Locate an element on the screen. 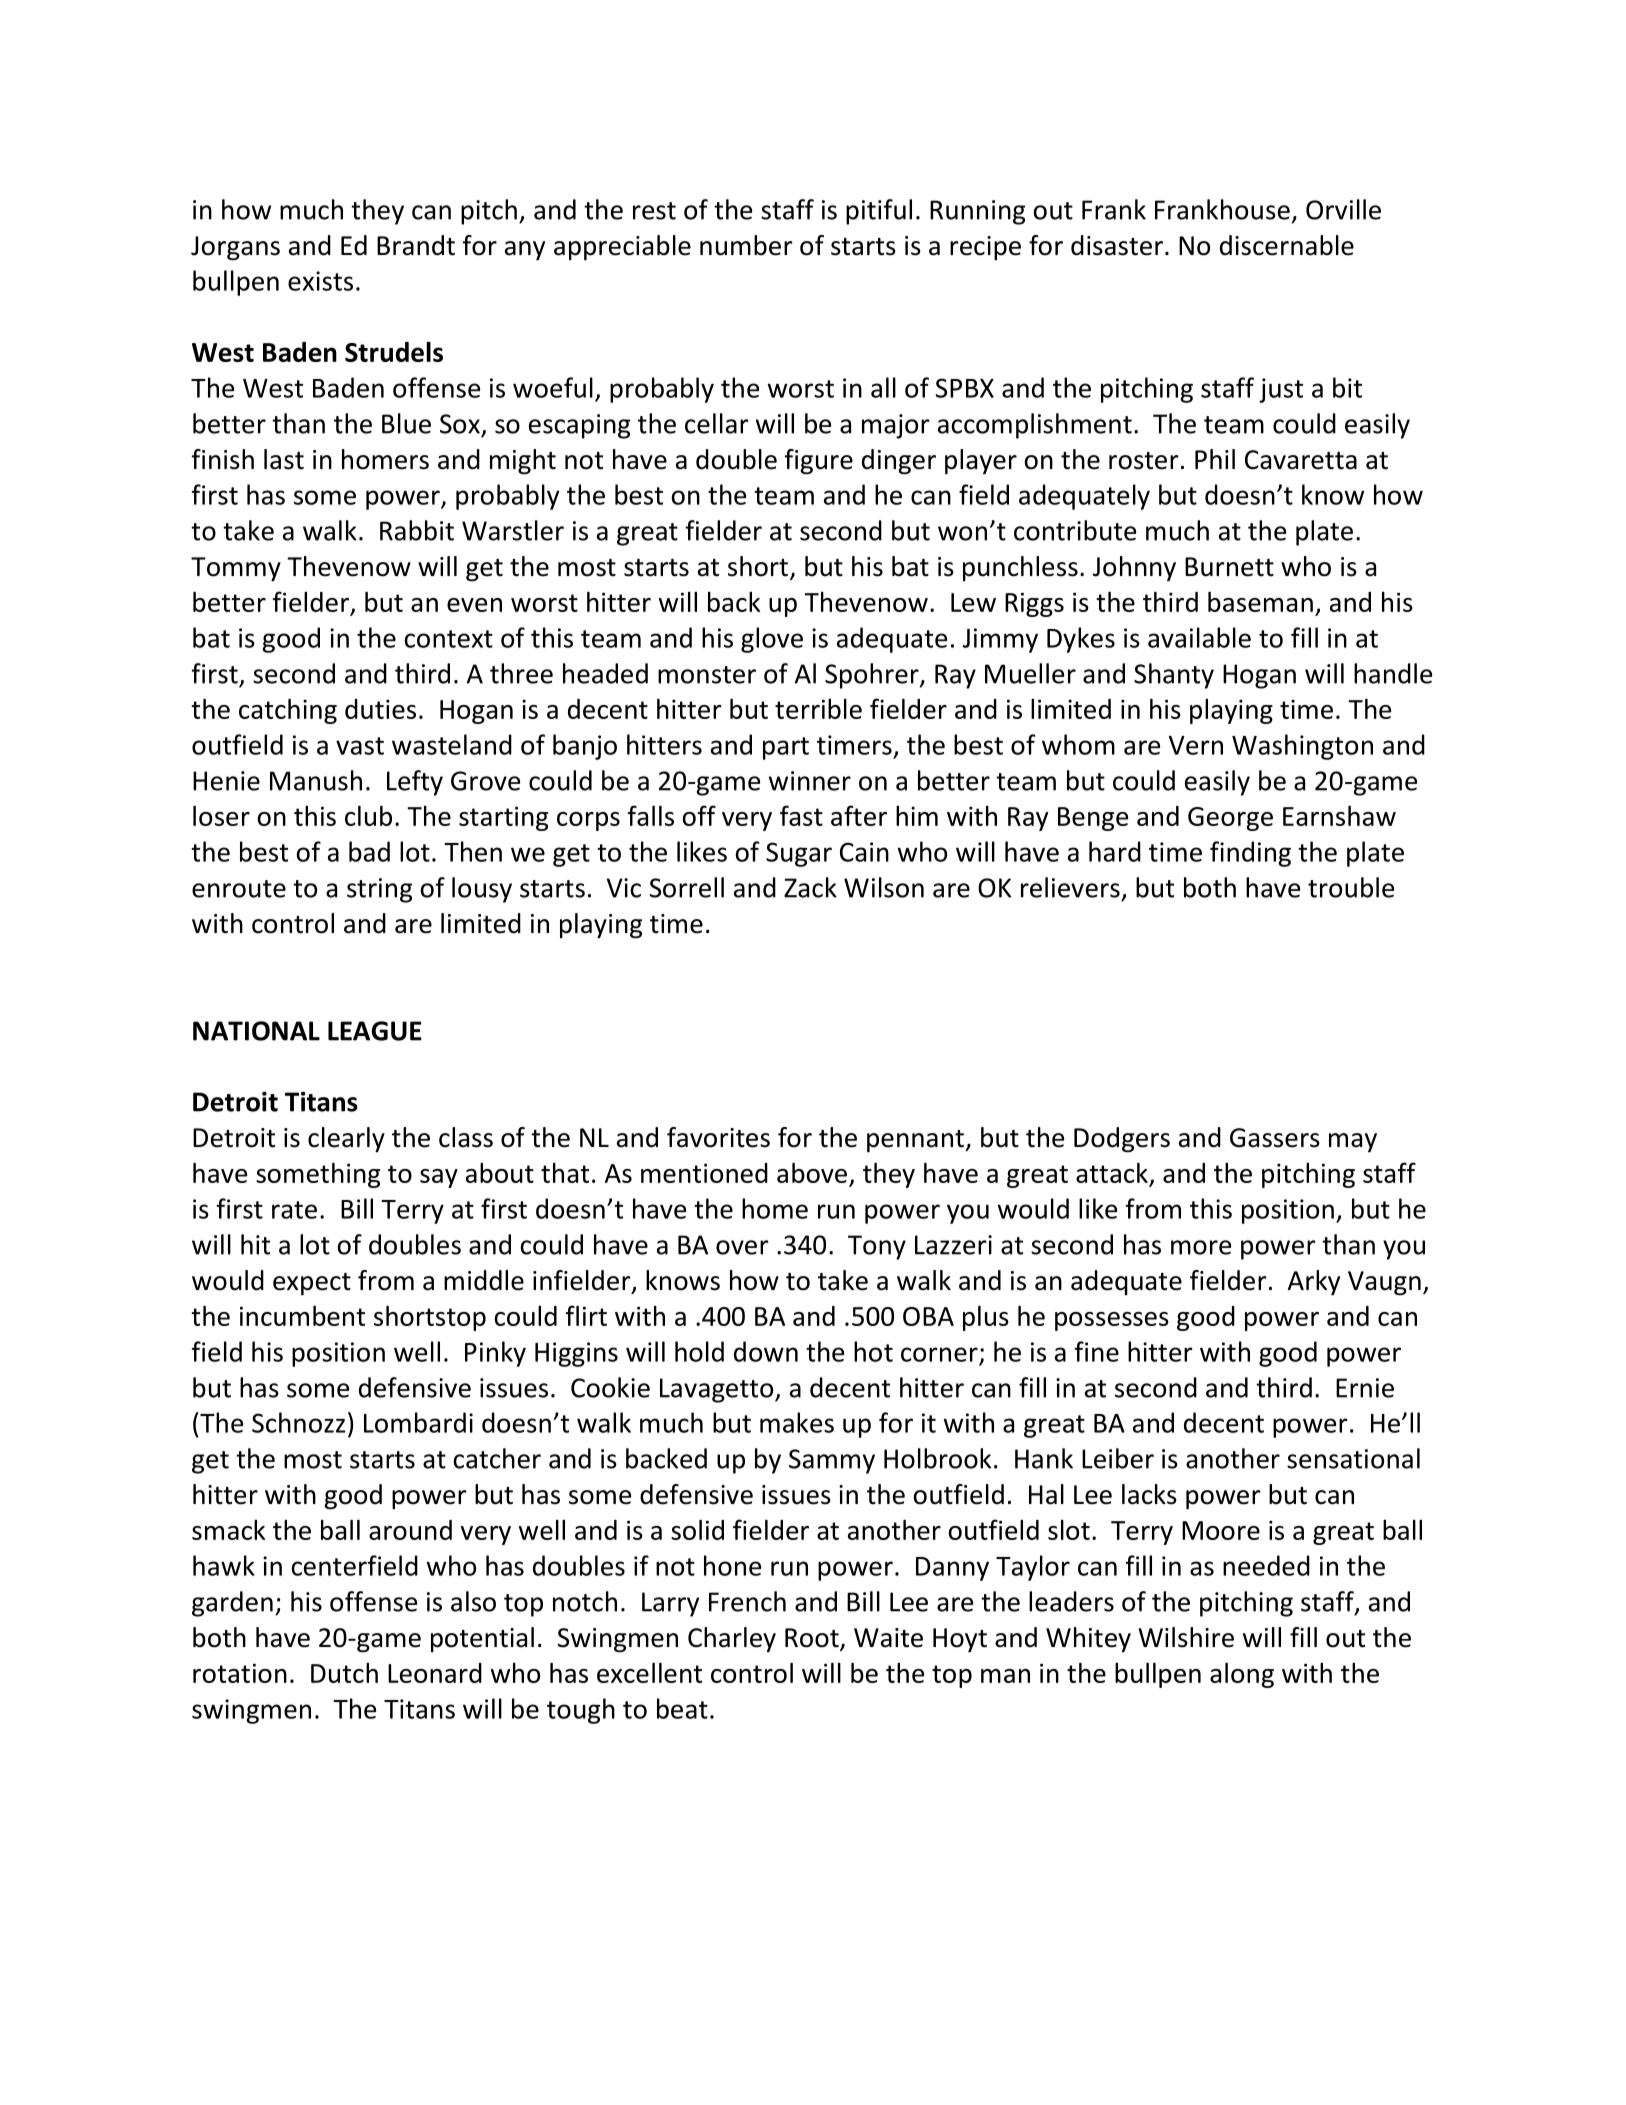  Brandt is located at coordinates (416, 245).
